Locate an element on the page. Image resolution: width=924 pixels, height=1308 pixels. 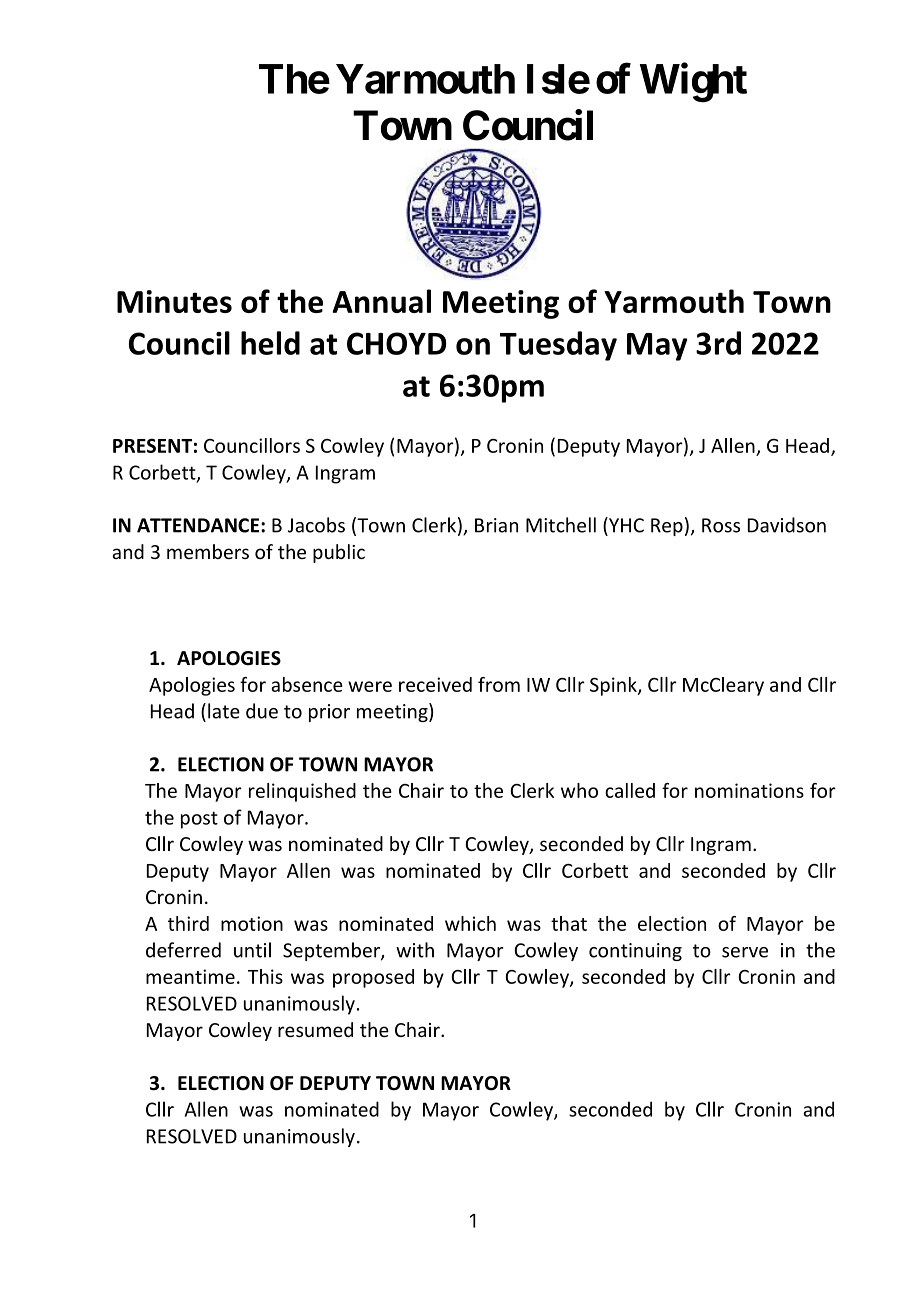
Rep is located at coordinates (667, 527).
